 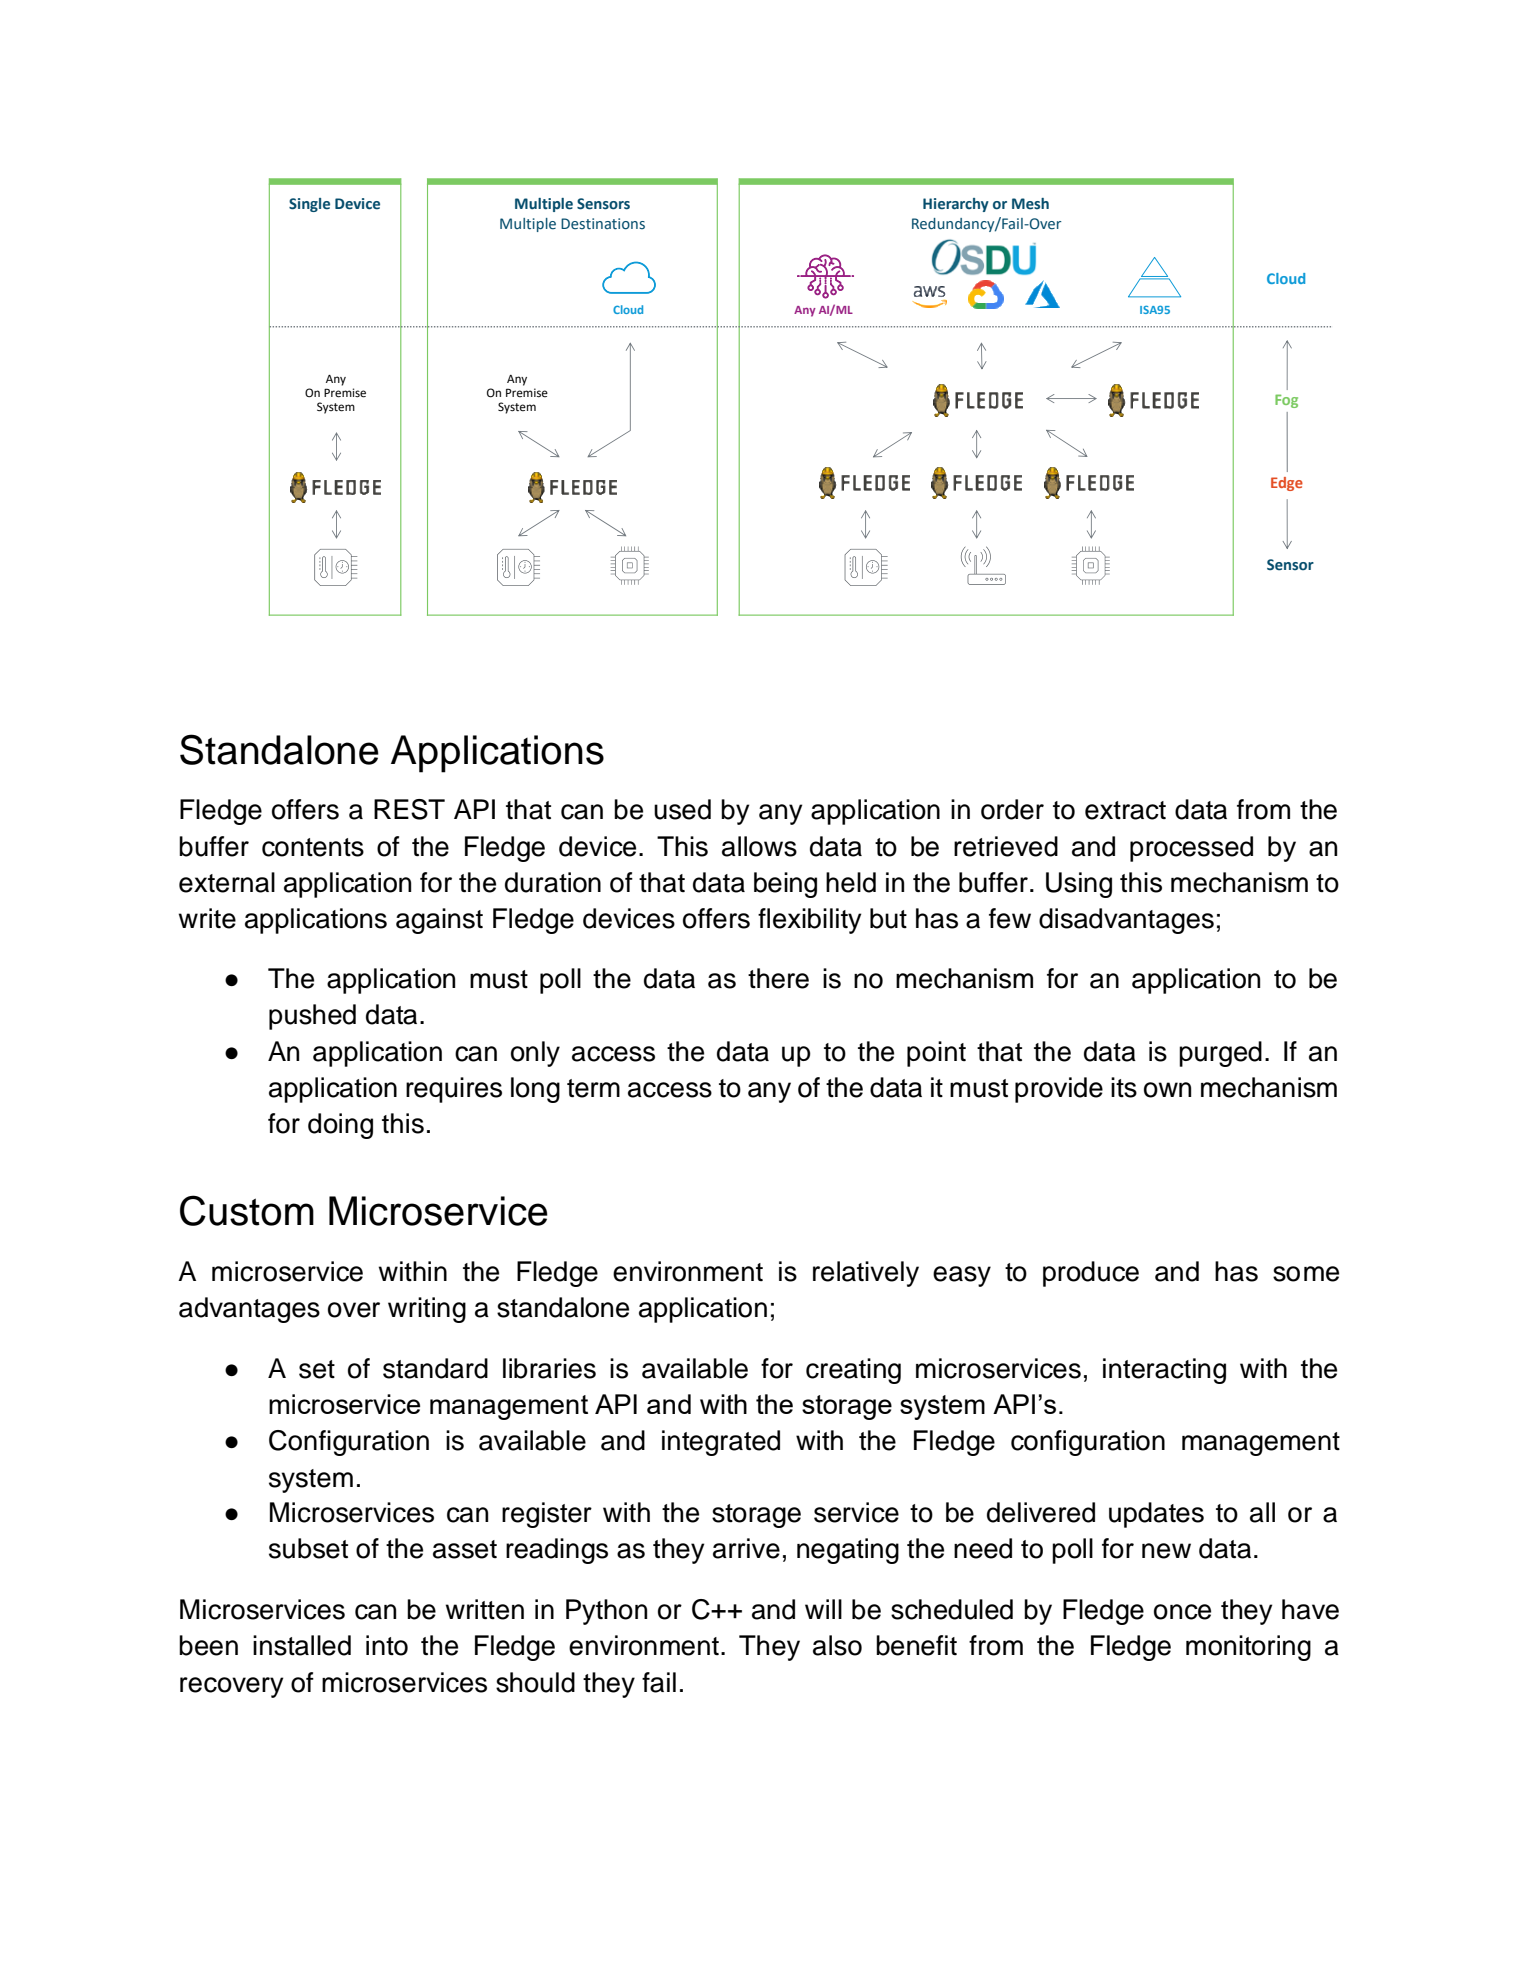 What do you see at coordinates (603, 224) in the document?
I see `Destinations` at bounding box center [603, 224].
